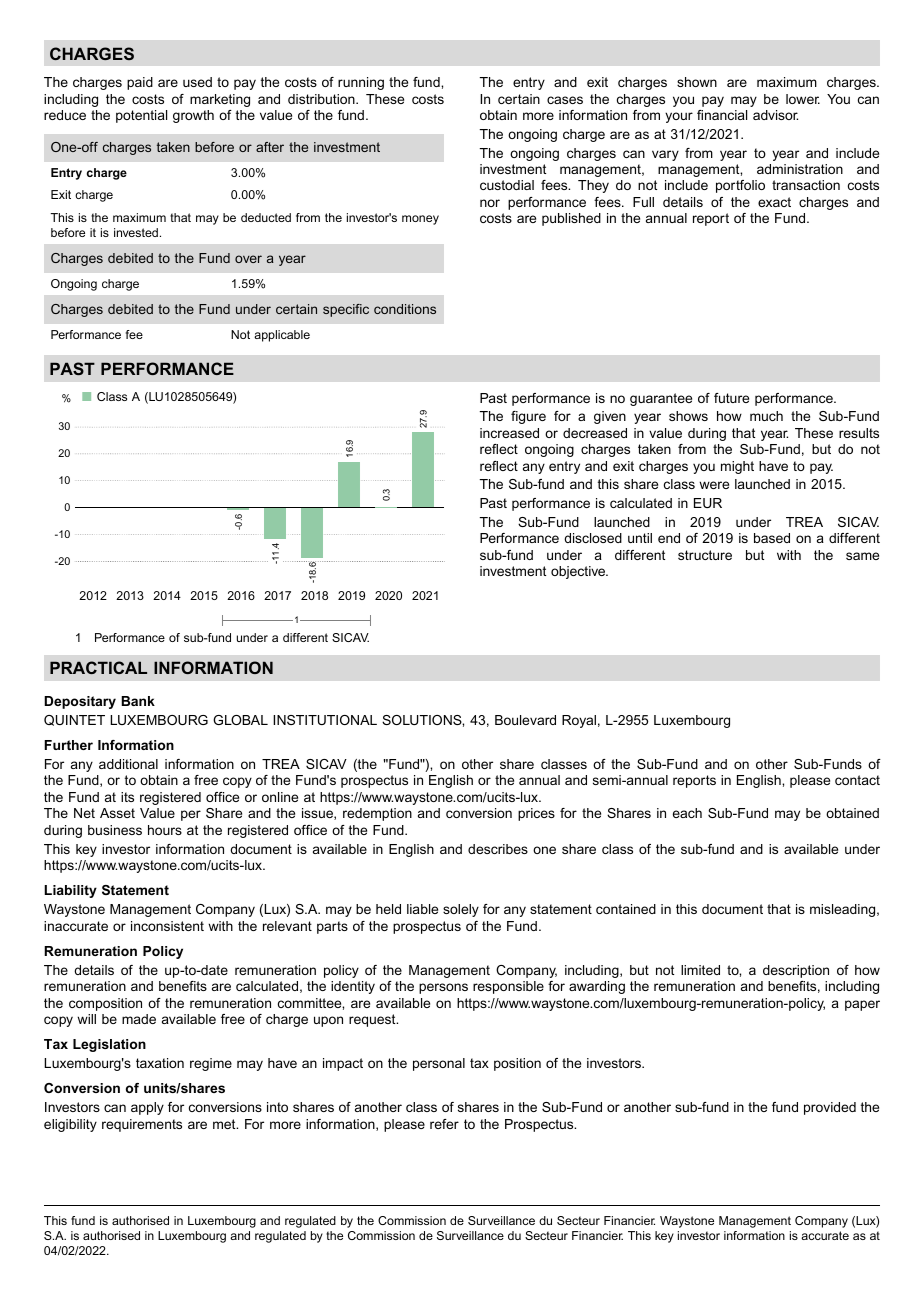 The width and height of the screenshot is (924, 1308). Describe the element at coordinates (705, 555) in the screenshot. I see `structure` at that location.
